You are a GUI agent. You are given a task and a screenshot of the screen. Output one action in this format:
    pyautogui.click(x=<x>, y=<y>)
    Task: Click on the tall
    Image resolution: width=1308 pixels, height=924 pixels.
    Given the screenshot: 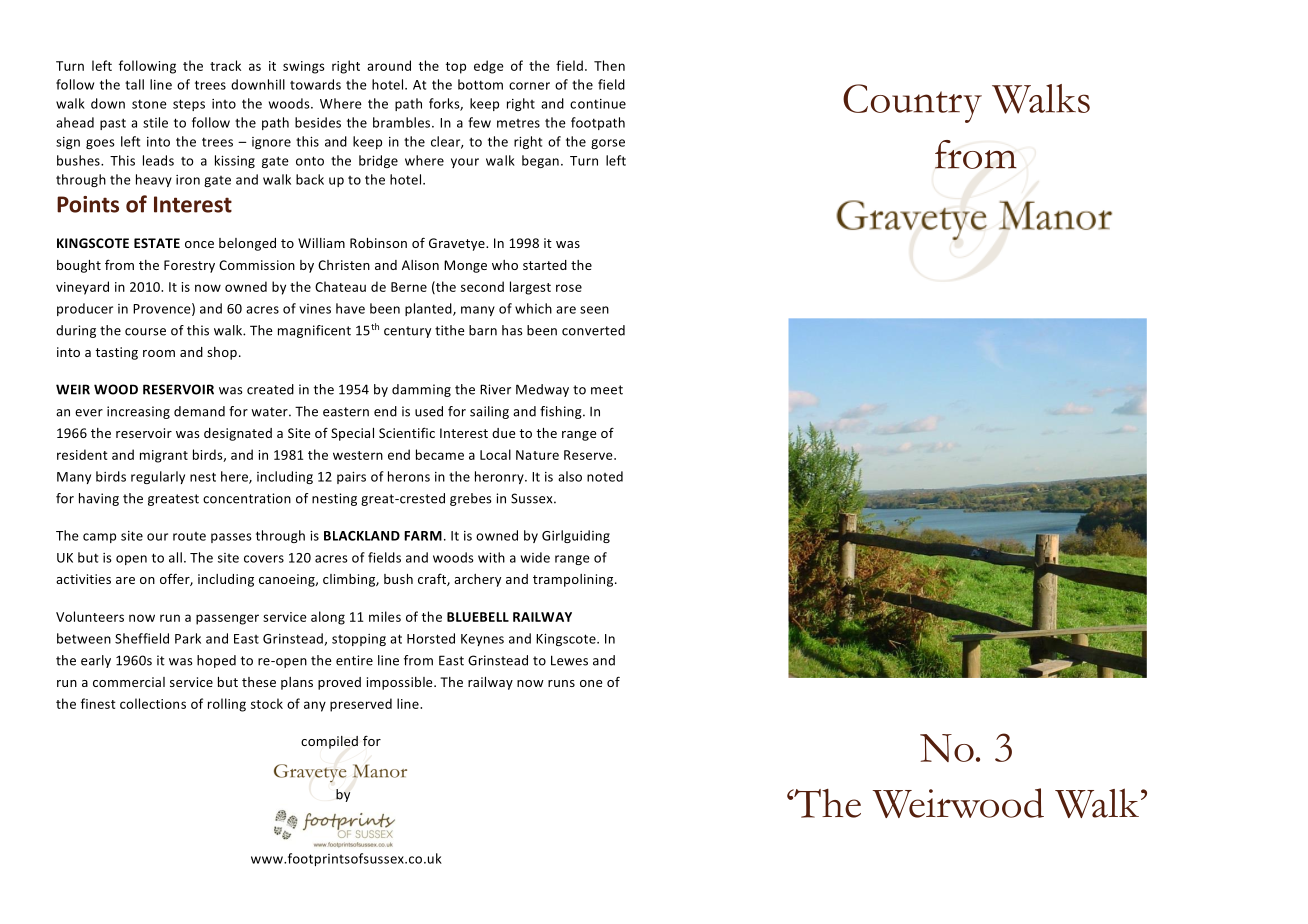 What is the action you would take?
    pyautogui.click(x=134, y=84)
